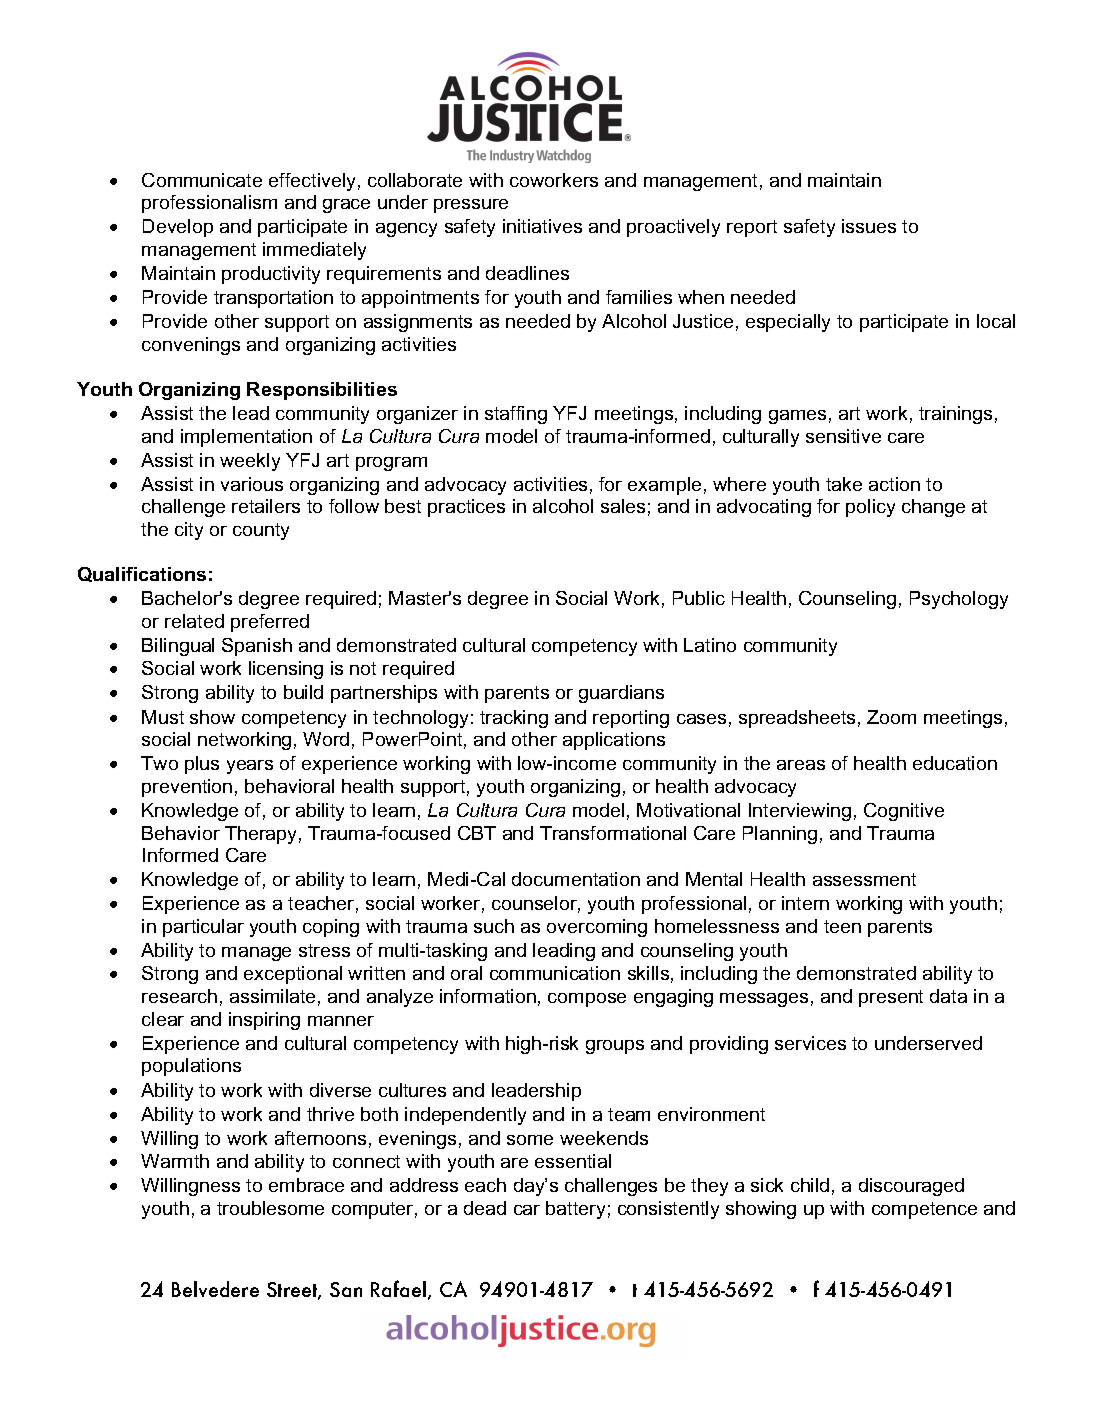 This page has width=1096, height=1418. I want to click on initiatives, so click(542, 226).
